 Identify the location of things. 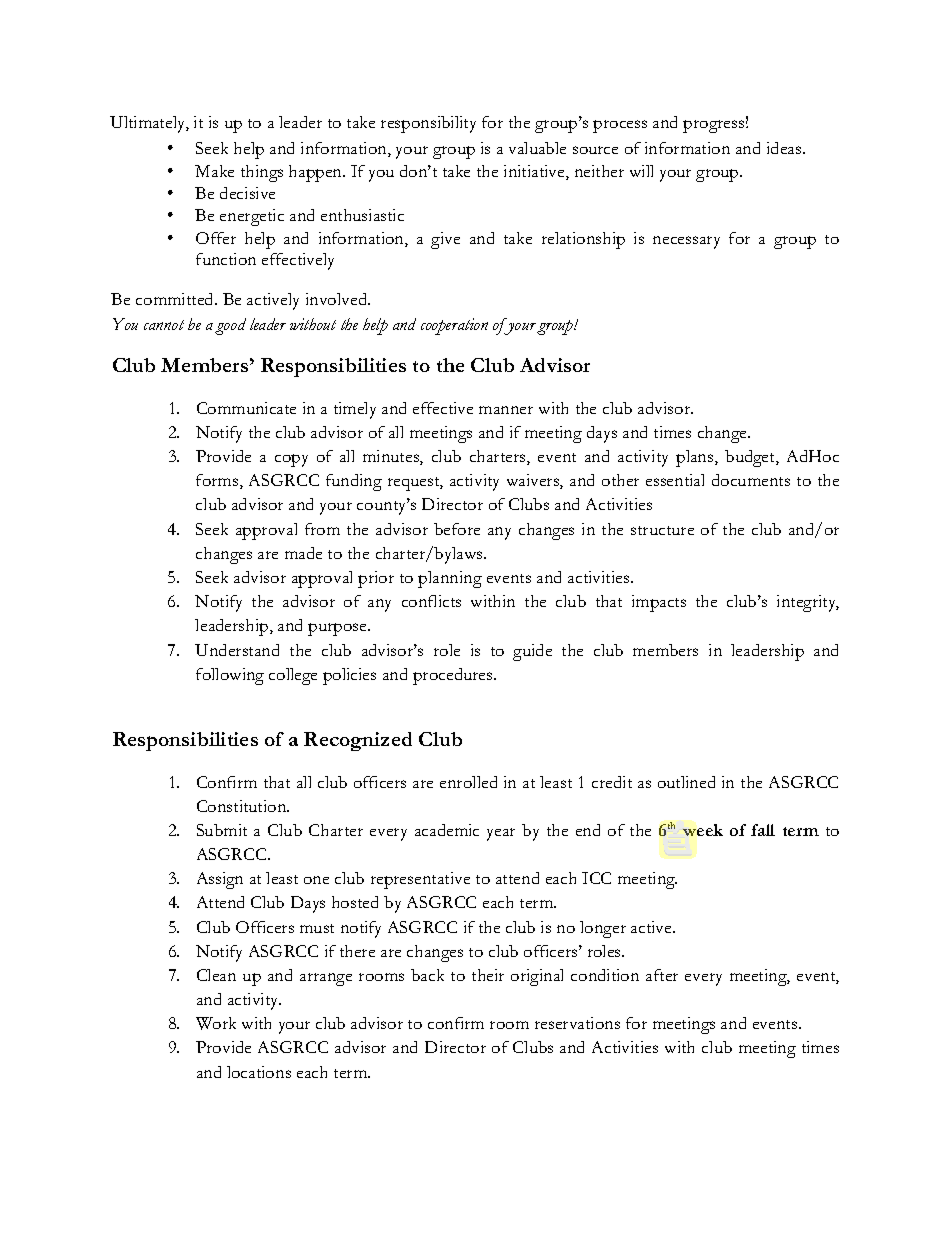
(262, 173).
